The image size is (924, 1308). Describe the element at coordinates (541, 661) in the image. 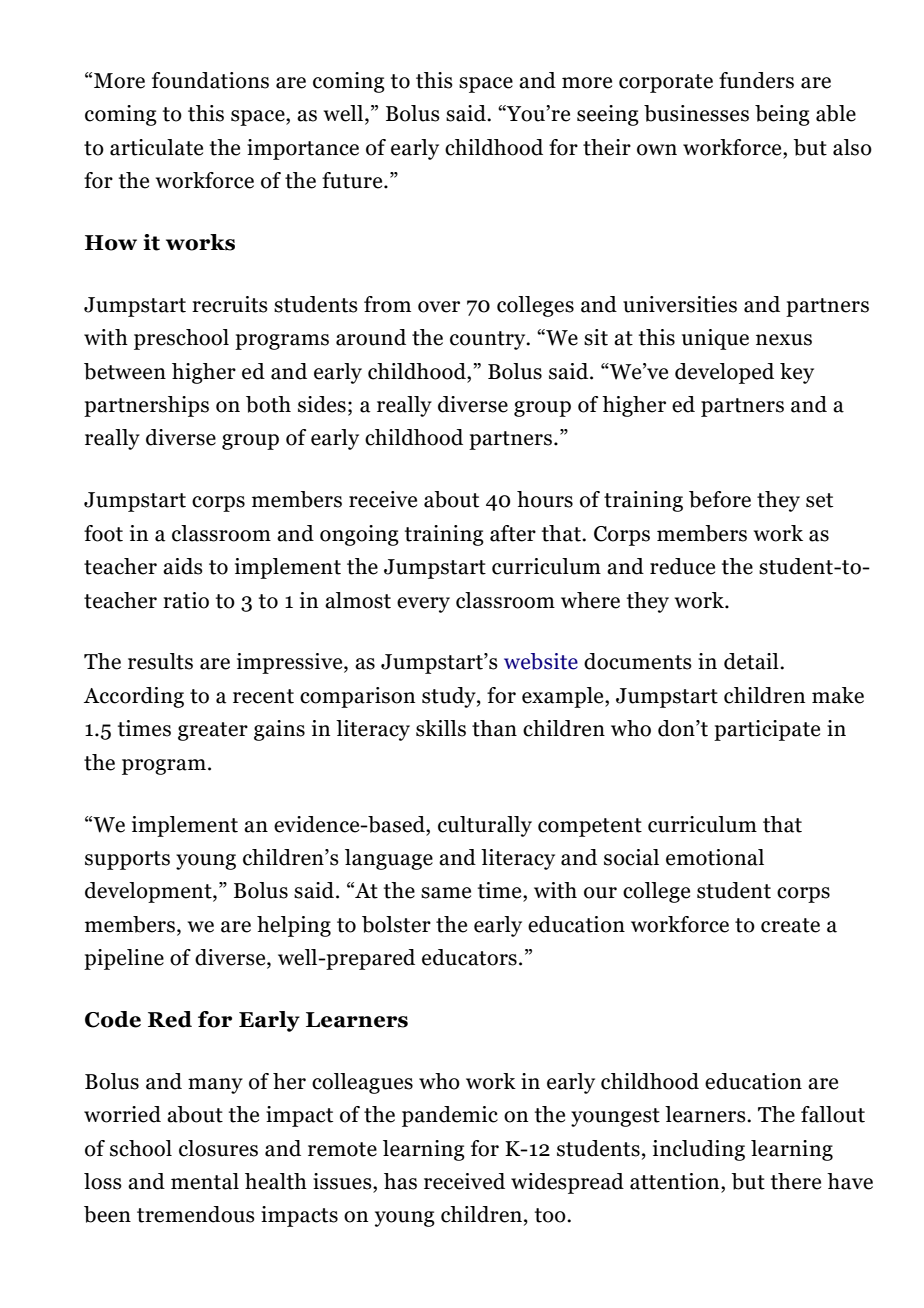

I see `website` at that location.
